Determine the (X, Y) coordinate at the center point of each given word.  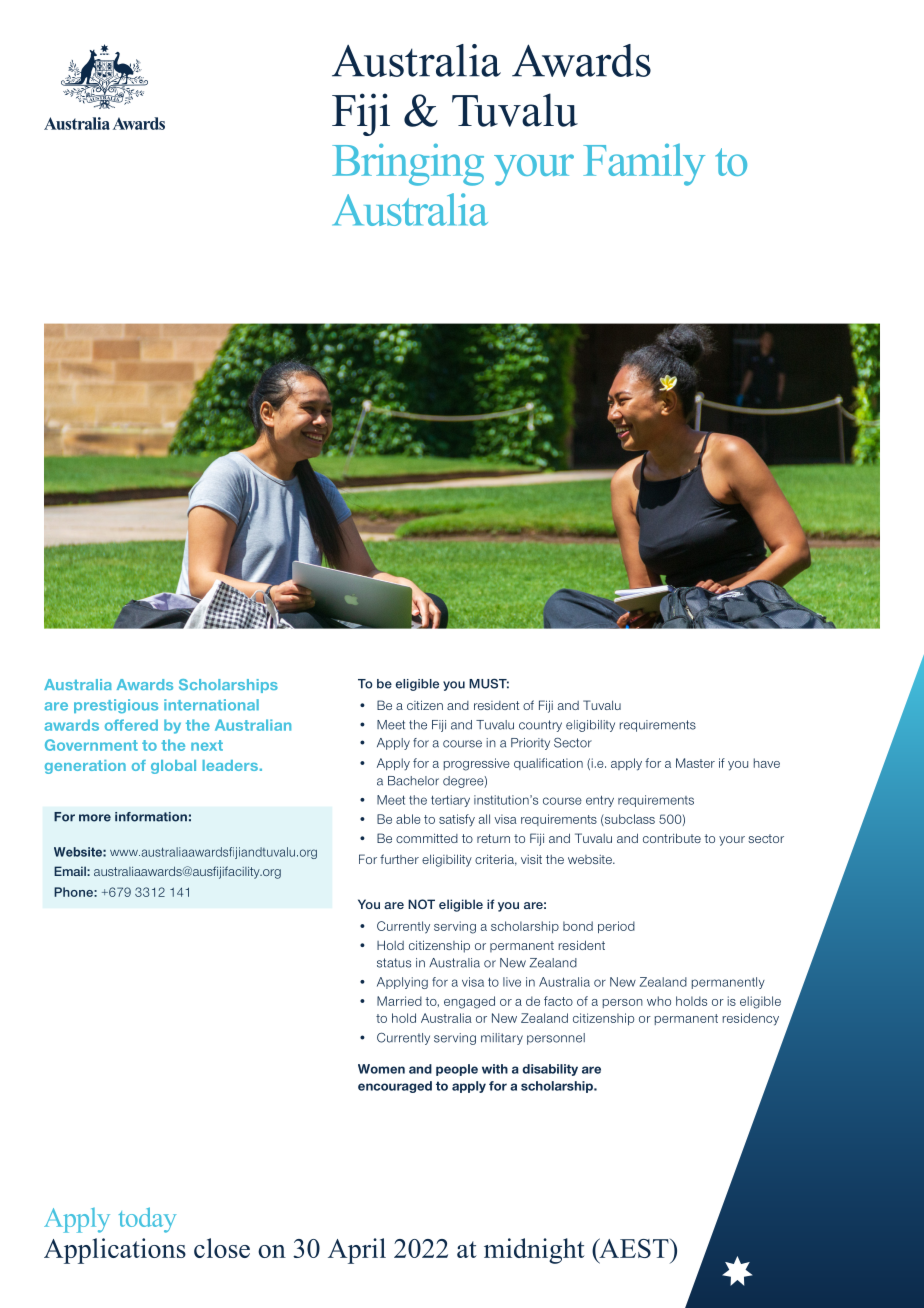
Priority (530, 744)
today (147, 1220)
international (211, 705)
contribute (672, 838)
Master (695, 763)
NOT (421, 904)
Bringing (408, 164)
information (151, 817)
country (540, 726)
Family (644, 164)
